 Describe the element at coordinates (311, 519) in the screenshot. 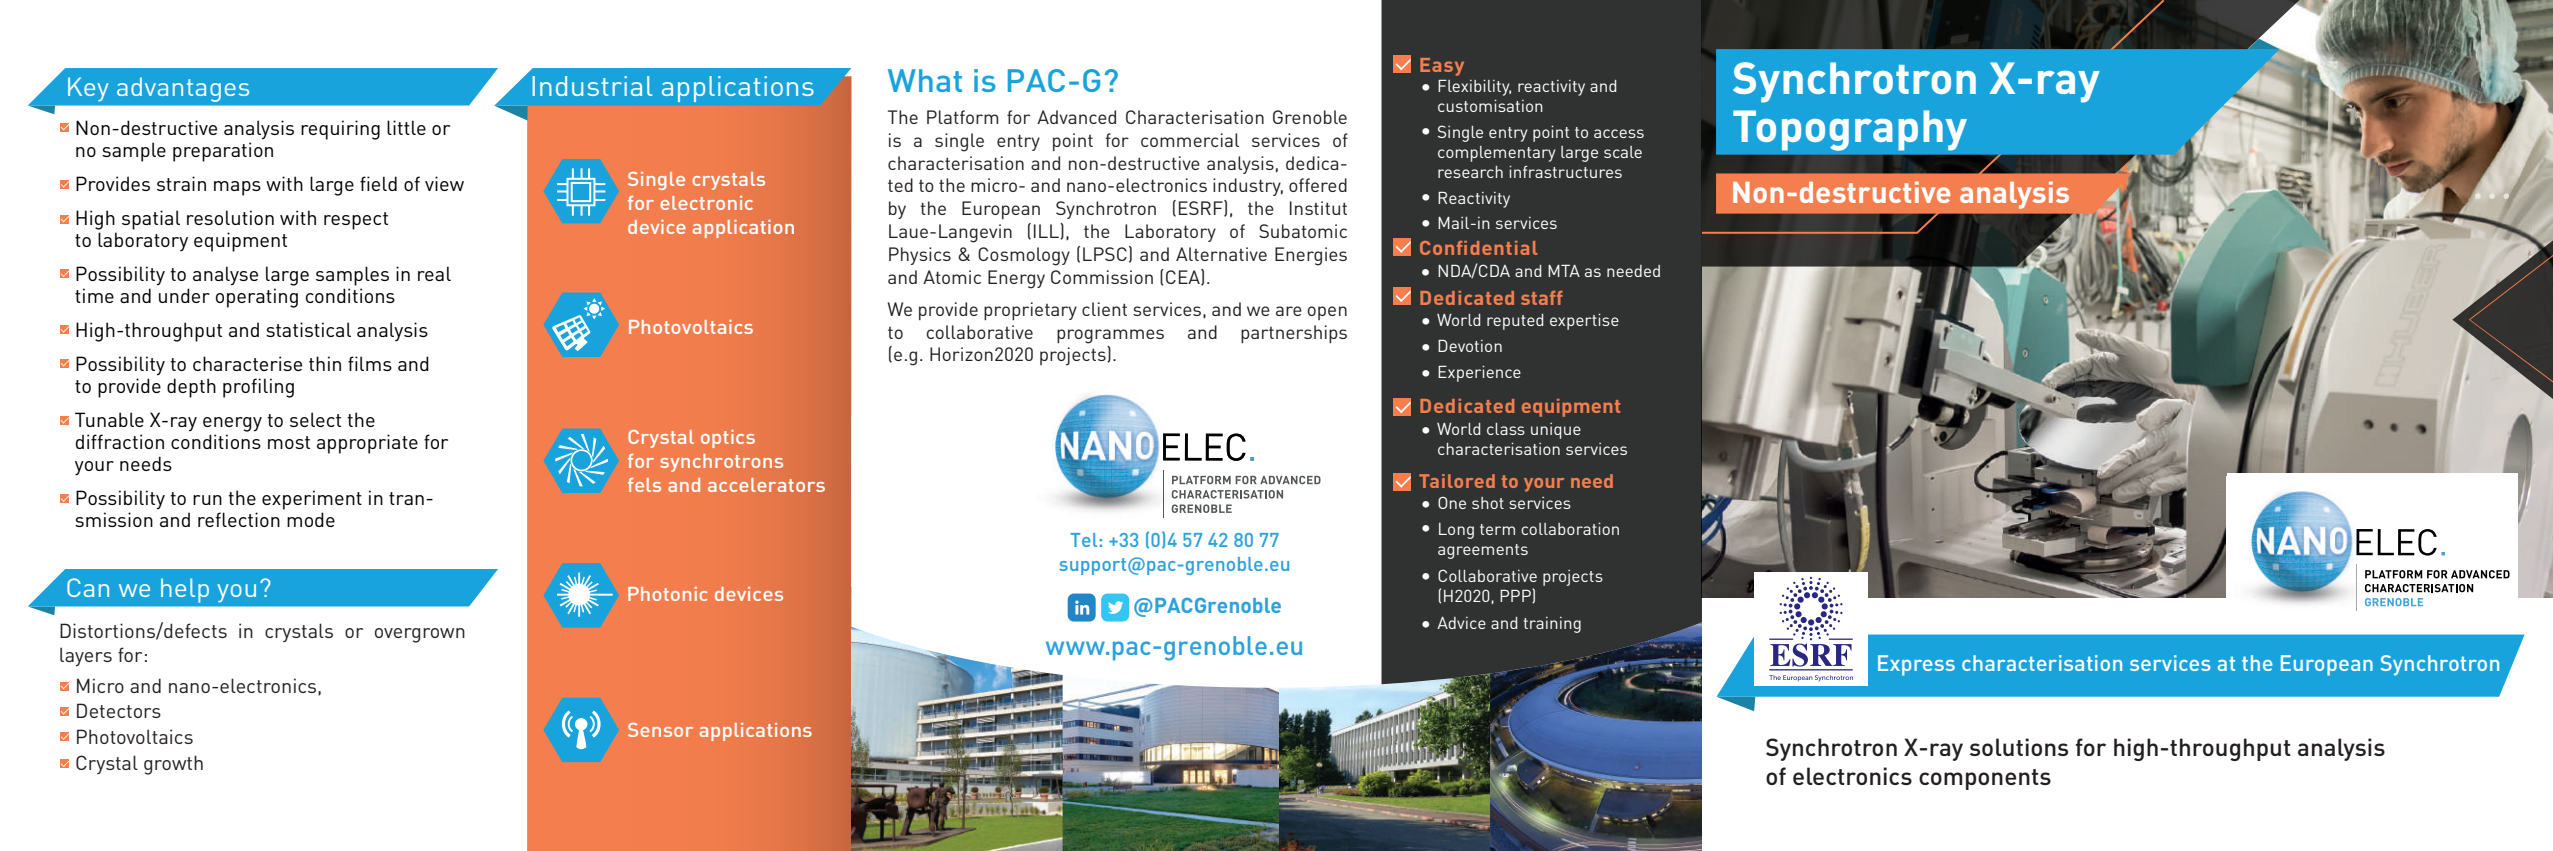

I see `mode` at that location.
